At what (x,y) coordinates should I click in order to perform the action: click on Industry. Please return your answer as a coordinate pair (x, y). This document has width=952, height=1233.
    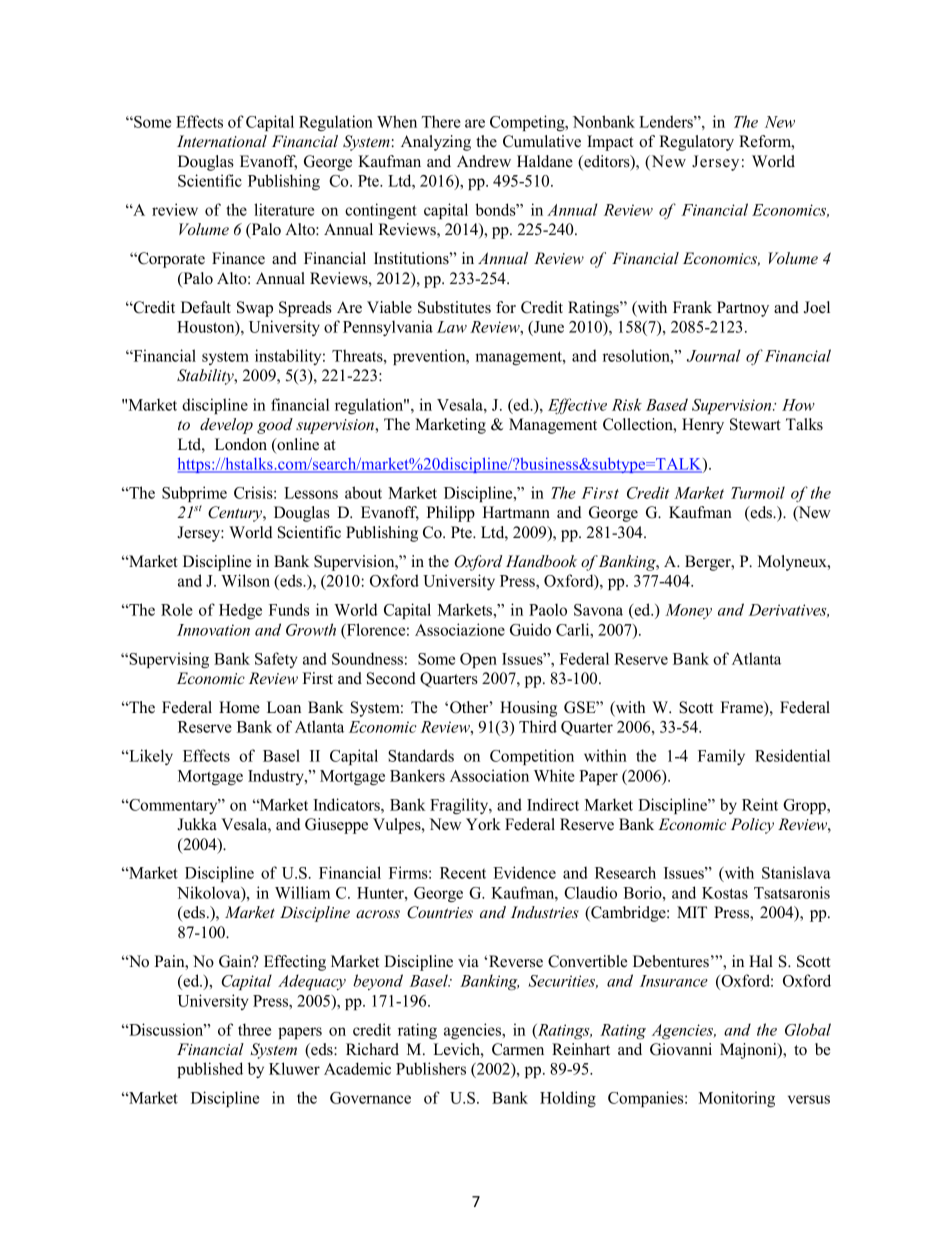
    Looking at the image, I should click on (277, 777).
